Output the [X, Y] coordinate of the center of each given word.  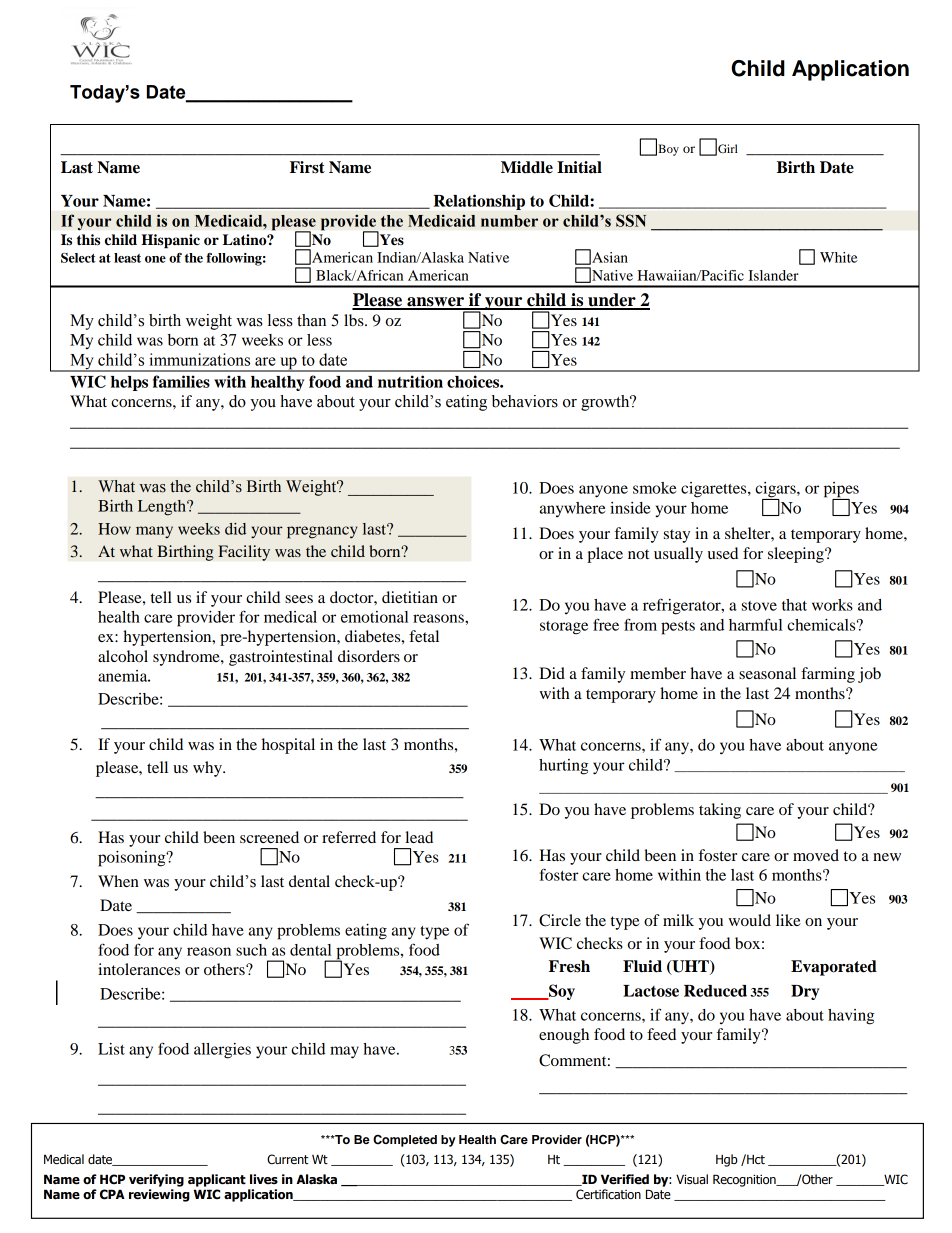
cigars [776, 491]
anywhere [572, 509]
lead [419, 837]
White [839, 257]
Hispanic [170, 241]
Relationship [479, 202]
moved [816, 855]
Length [163, 508]
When [118, 881]
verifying [156, 1180]
